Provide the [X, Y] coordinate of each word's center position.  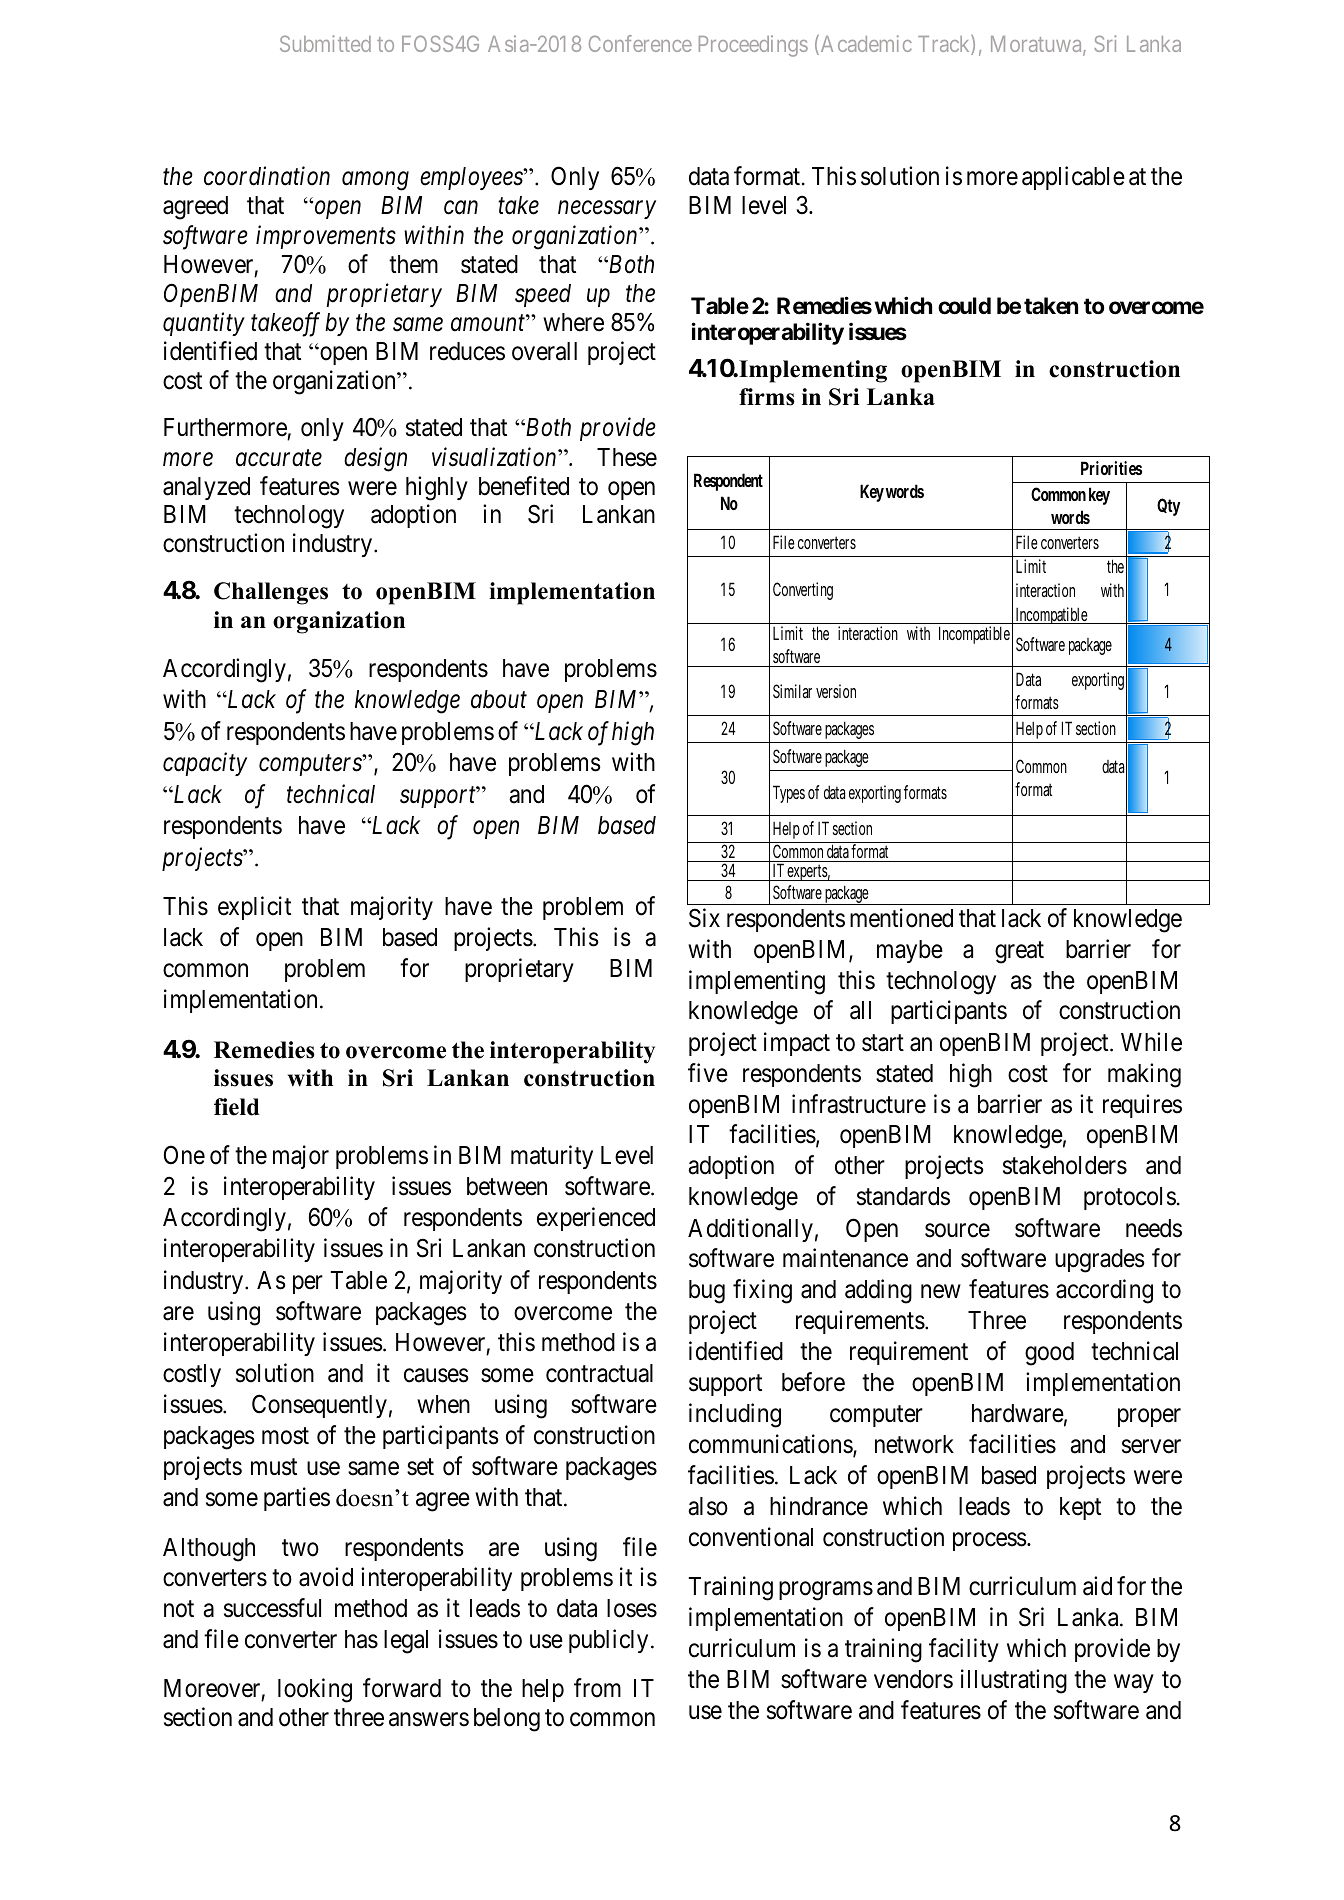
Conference [640, 43]
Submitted [325, 43]
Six [704, 918]
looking [315, 1691]
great [1019, 953]
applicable [1073, 178]
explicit [254, 908]
